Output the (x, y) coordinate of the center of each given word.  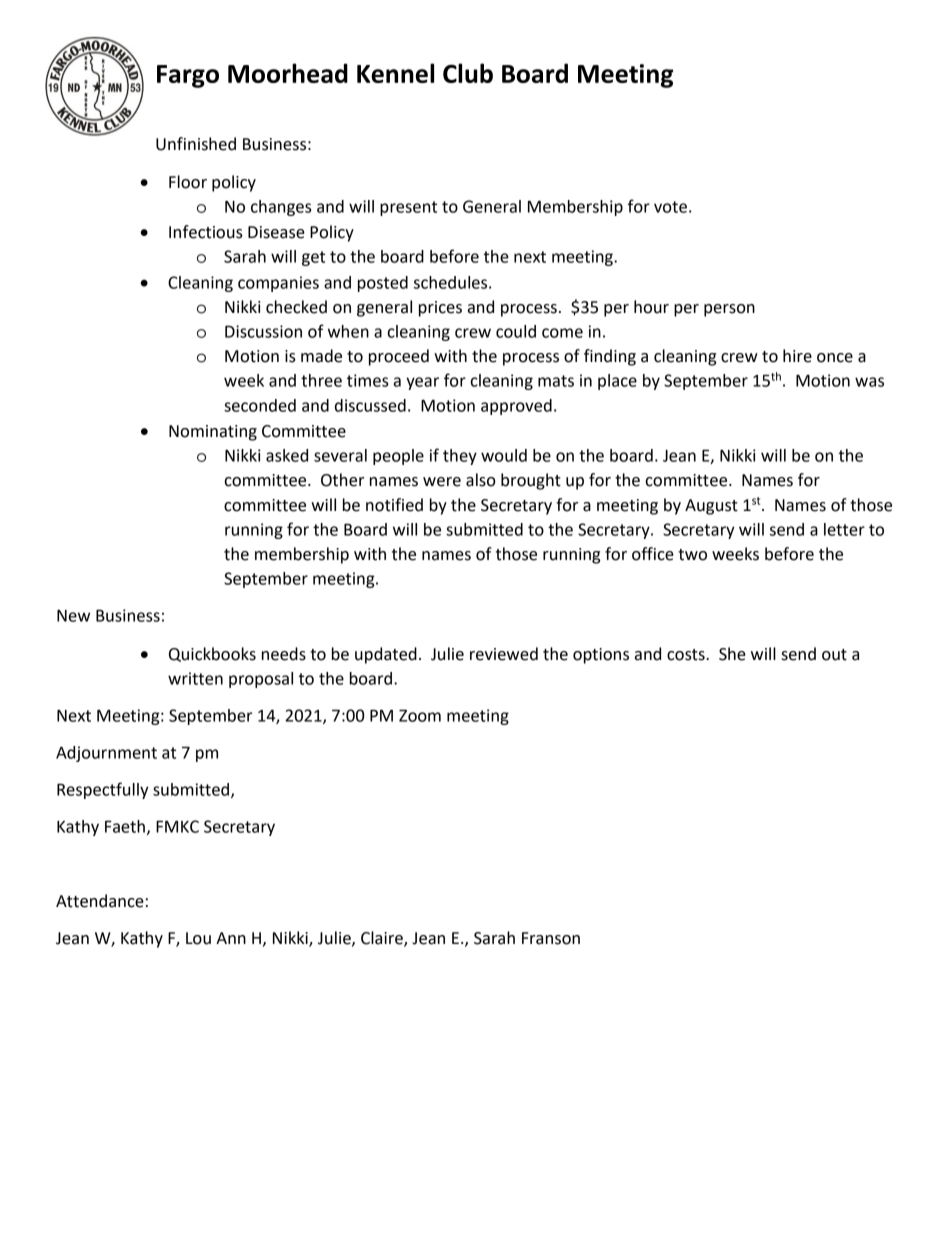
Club (468, 73)
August (711, 507)
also (481, 480)
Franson (551, 938)
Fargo (188, 76)
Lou (198, 938)
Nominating (213, 433)
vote (670, 207)
